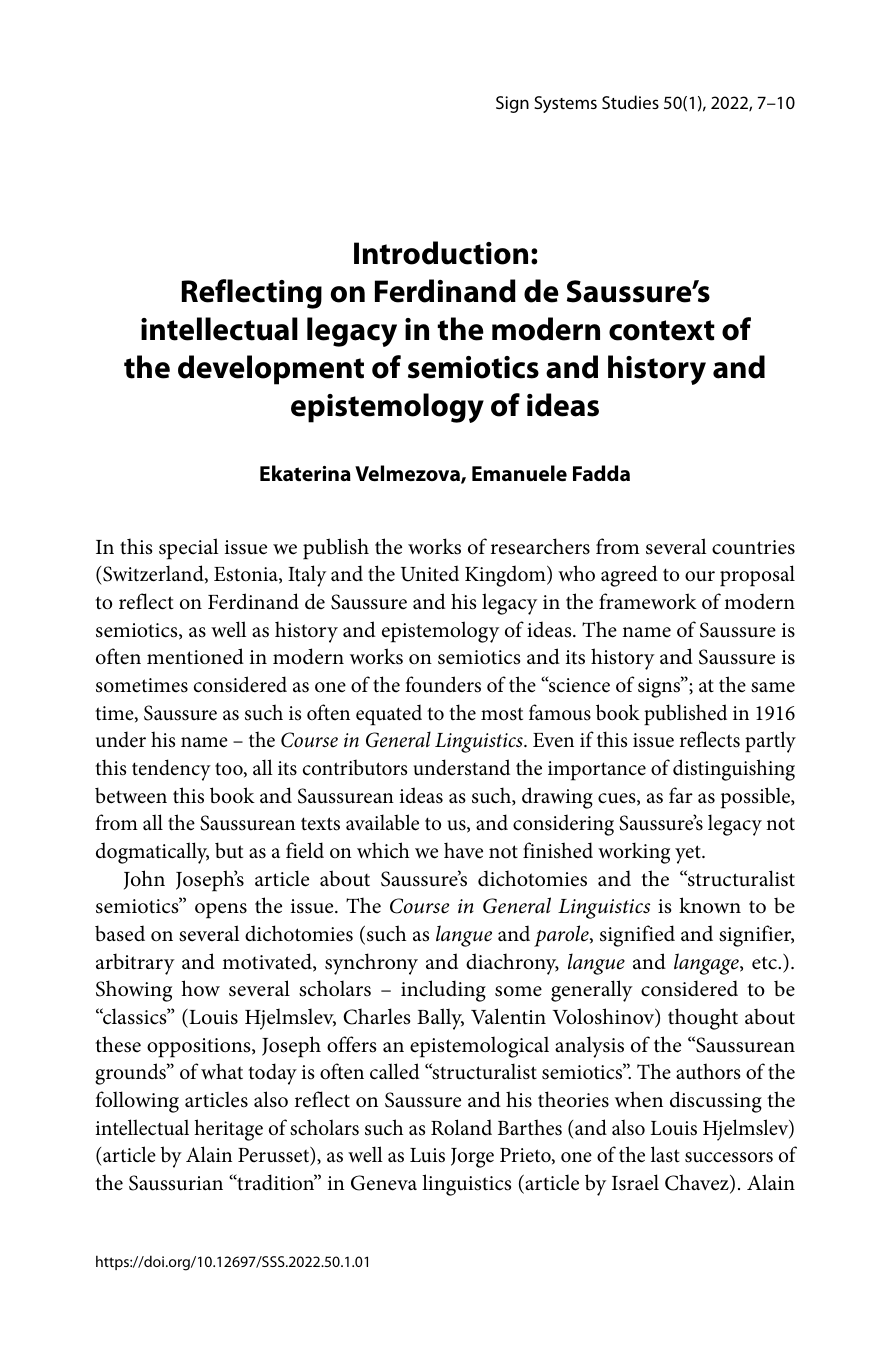  Describe the element at coordinates (271, 370) in the screenshot. I see `development` at that location.
